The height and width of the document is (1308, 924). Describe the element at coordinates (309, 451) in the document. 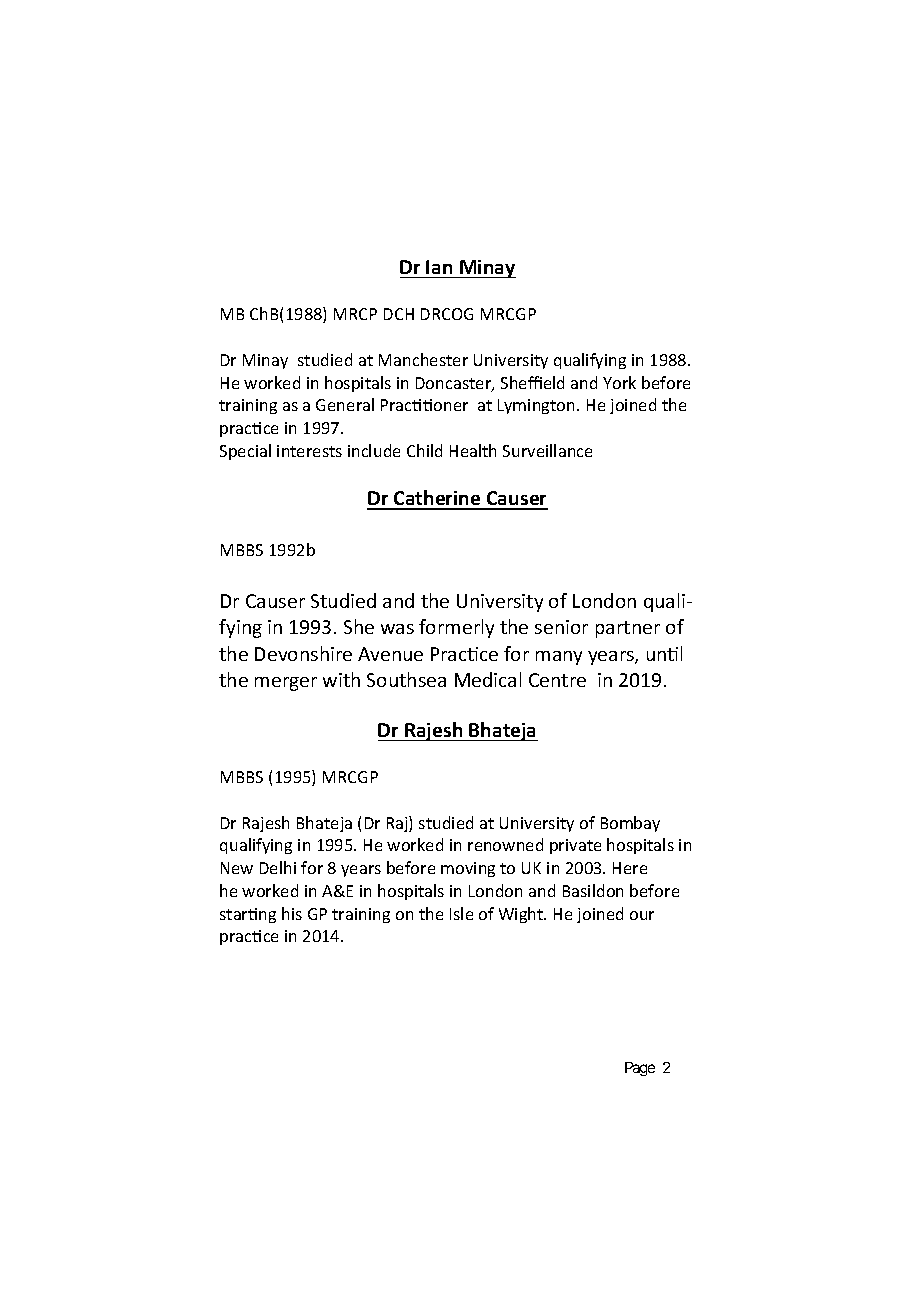

I see `interests` at that location.
